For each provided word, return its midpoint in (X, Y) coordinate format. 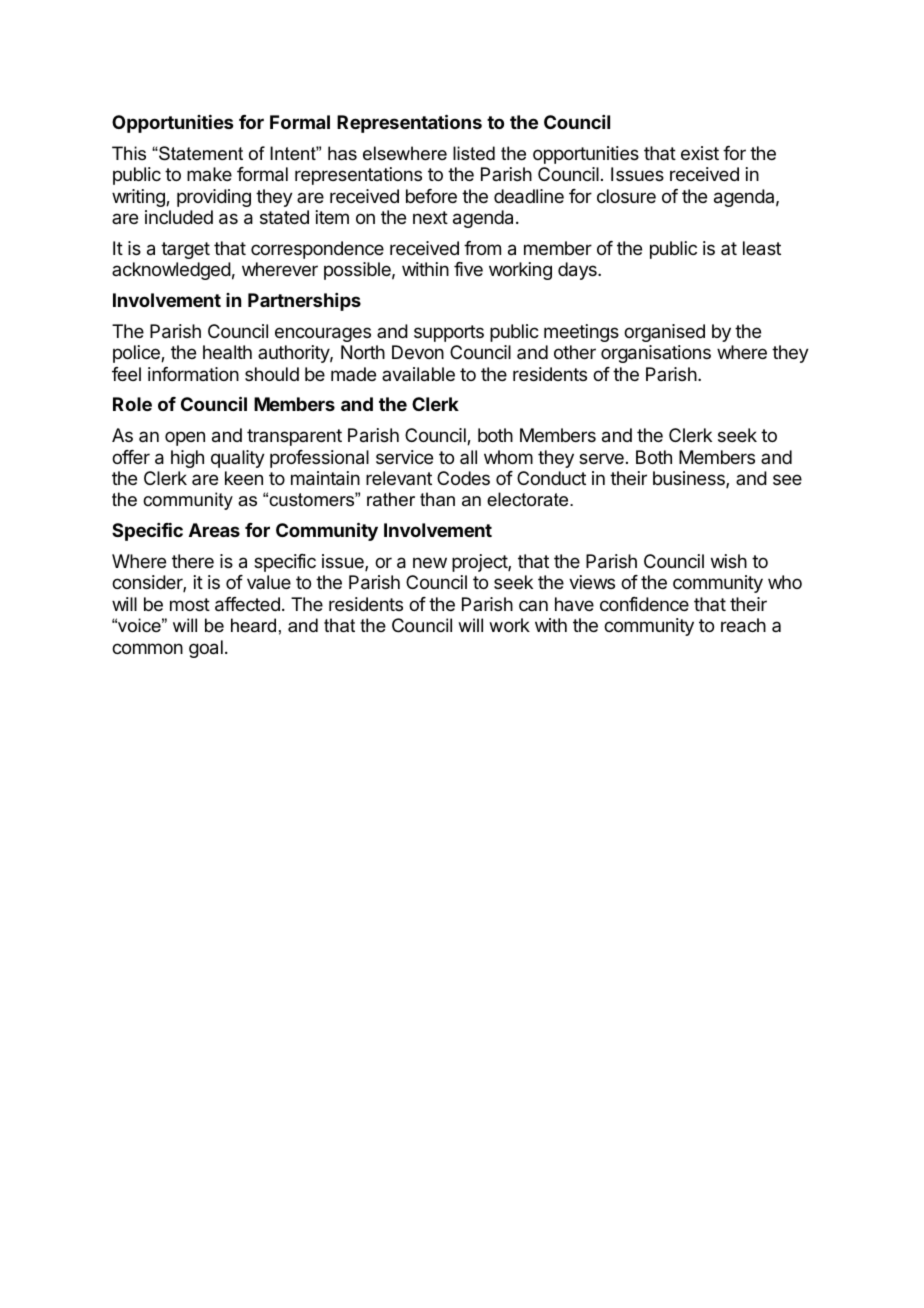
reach (743, 625)
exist (700, 153)
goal (206, 649)
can (533, 605)
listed (474, 153)
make (209, 174)
